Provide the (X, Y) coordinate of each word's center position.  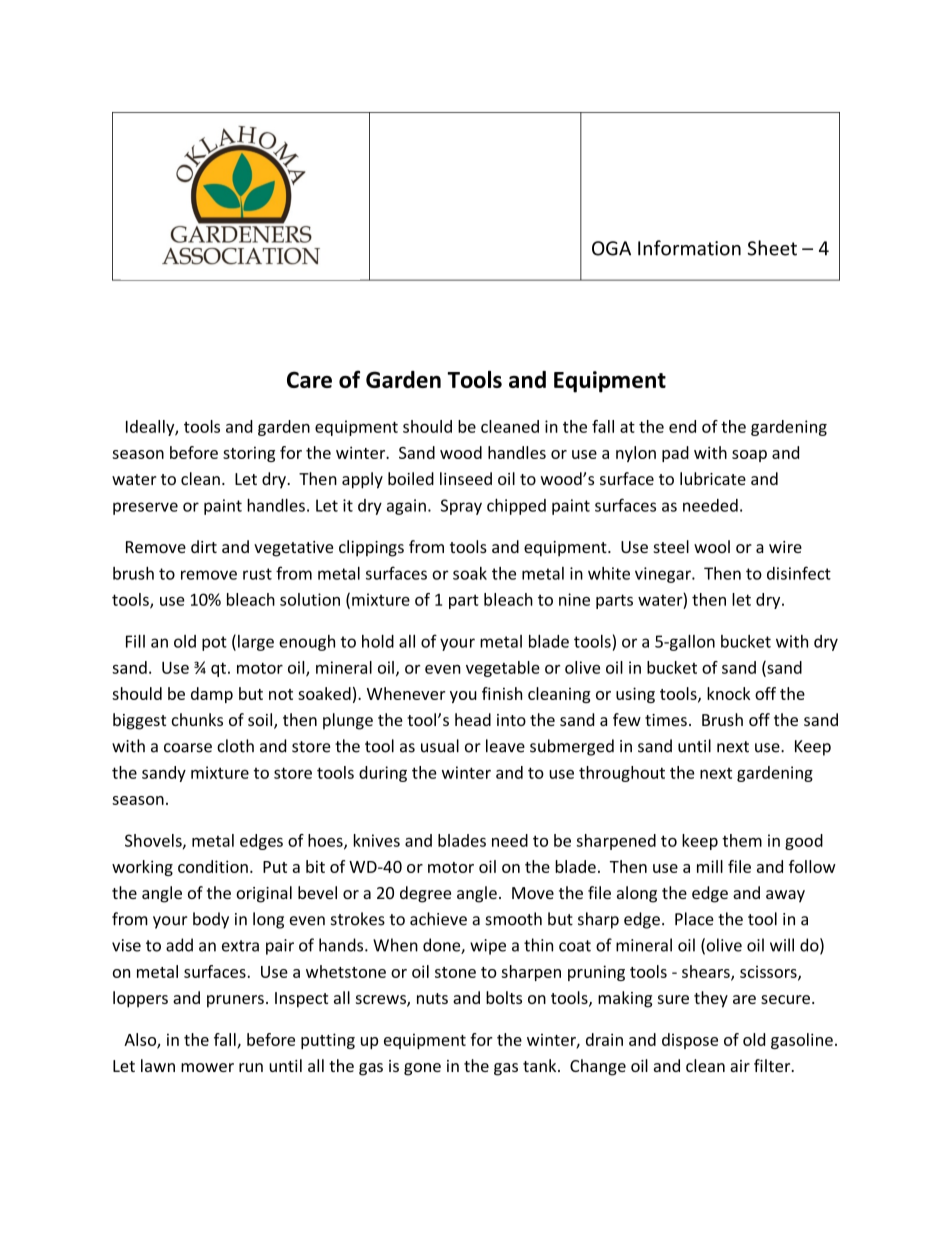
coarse (188, 748)
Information (689, 248)
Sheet (772, 248)
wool (712, 546)
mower (207, 1067)
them (742, 840)
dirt (204, 546)
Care (309, 379)
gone (422, 1069)
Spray (461, 507)
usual (440, 746)
